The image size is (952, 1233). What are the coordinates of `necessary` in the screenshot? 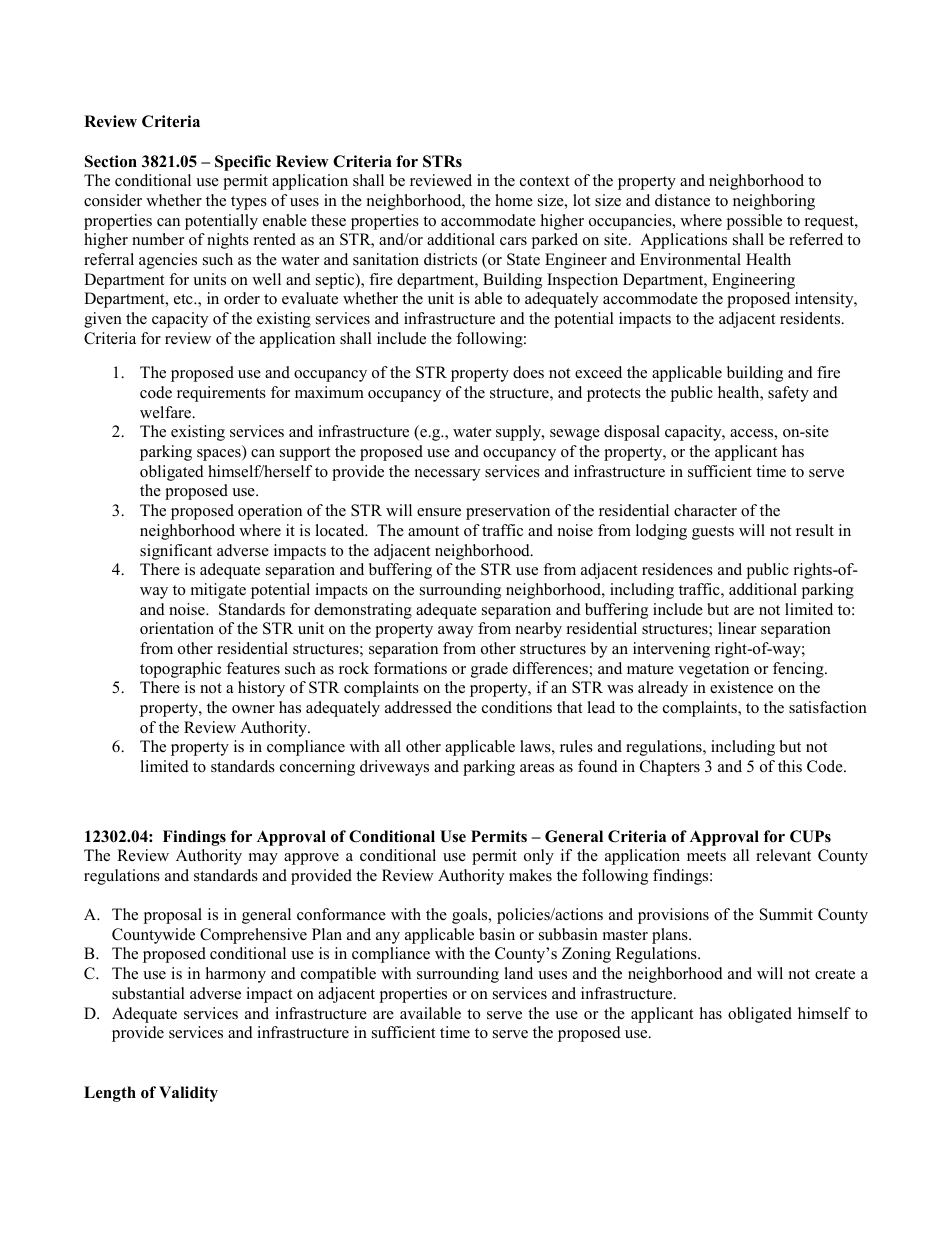 It's located at (447, 475).
